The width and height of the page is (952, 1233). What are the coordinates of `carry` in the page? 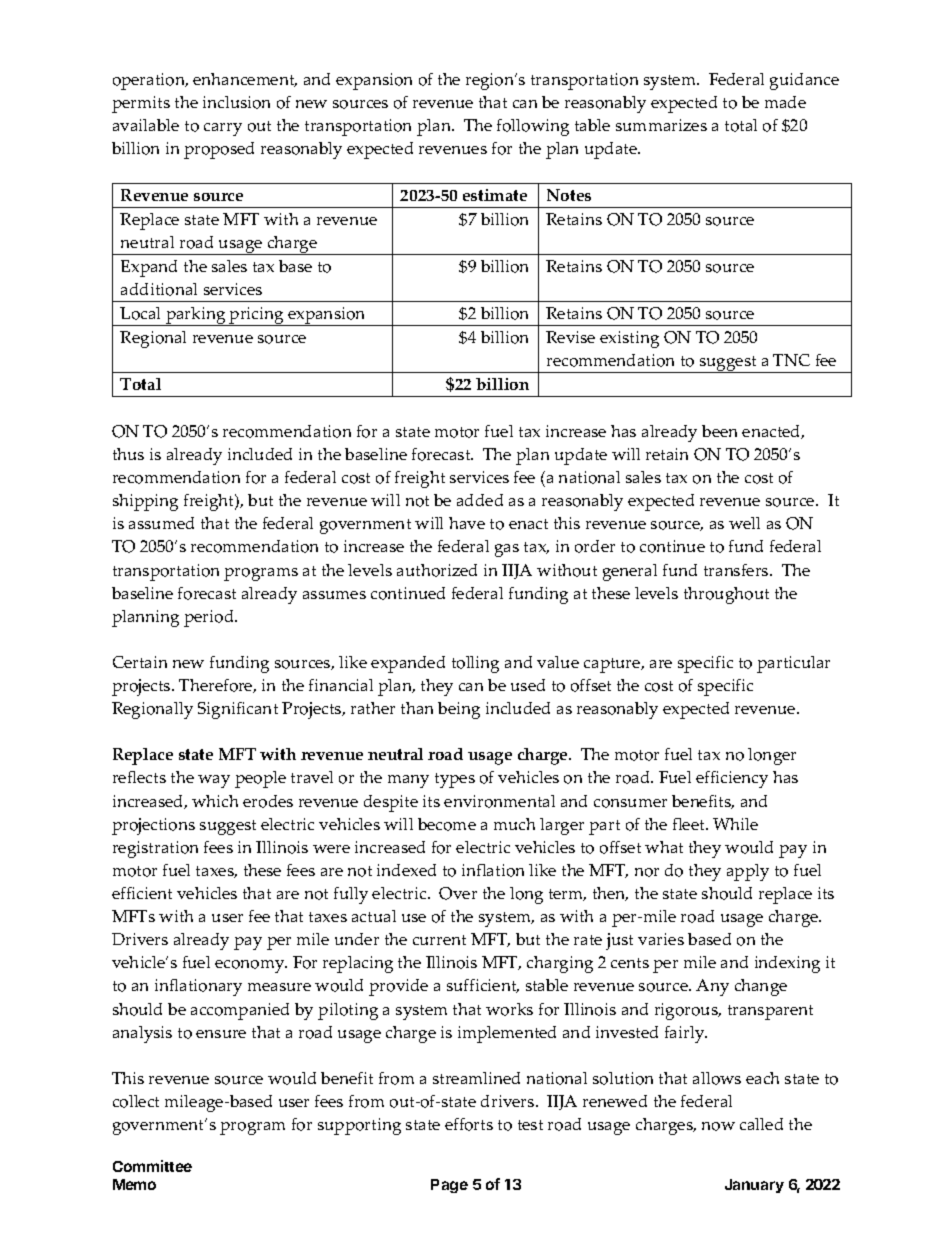 It's located at (223, 129).
